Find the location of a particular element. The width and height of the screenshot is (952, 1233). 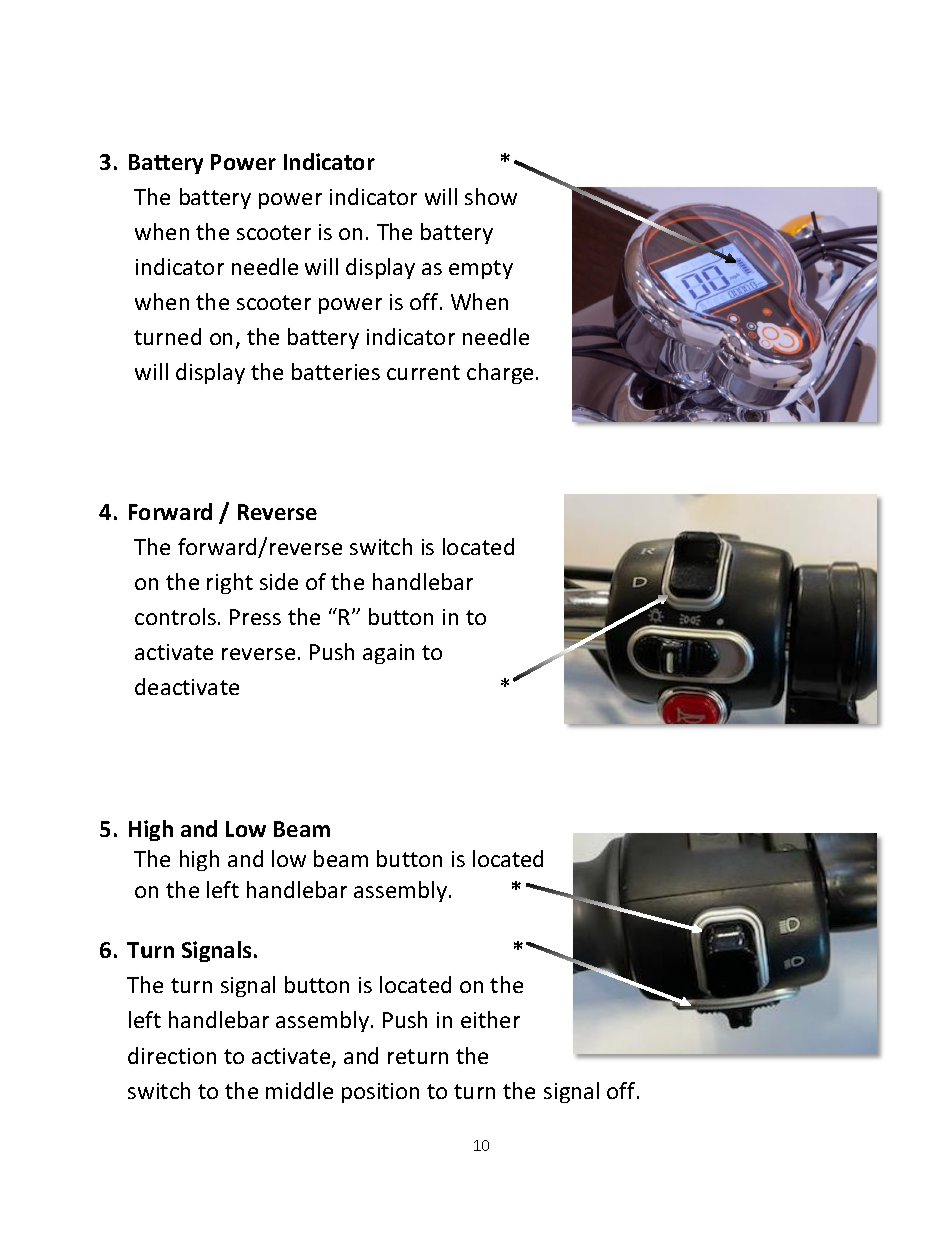

again is located at coordinates (388, 654).
